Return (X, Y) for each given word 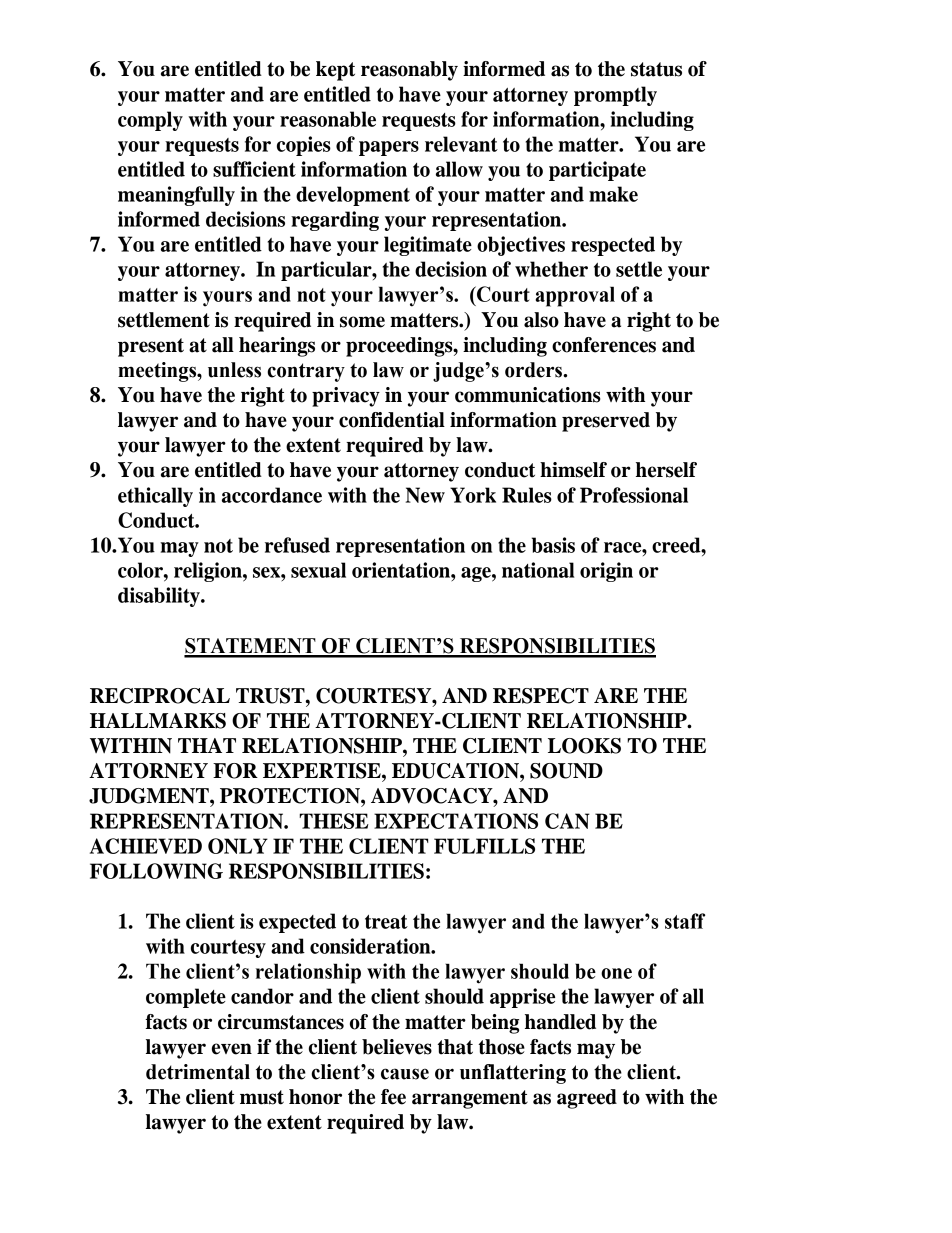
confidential (392, 420)
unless (234, 370)
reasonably (409, 71)
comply (150, 121)
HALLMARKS (158, 721)
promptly (615, 96)
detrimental (198, 1072)
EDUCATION (456, 771)
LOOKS (584, 746)
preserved (606, 422)
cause (405, 1074)
